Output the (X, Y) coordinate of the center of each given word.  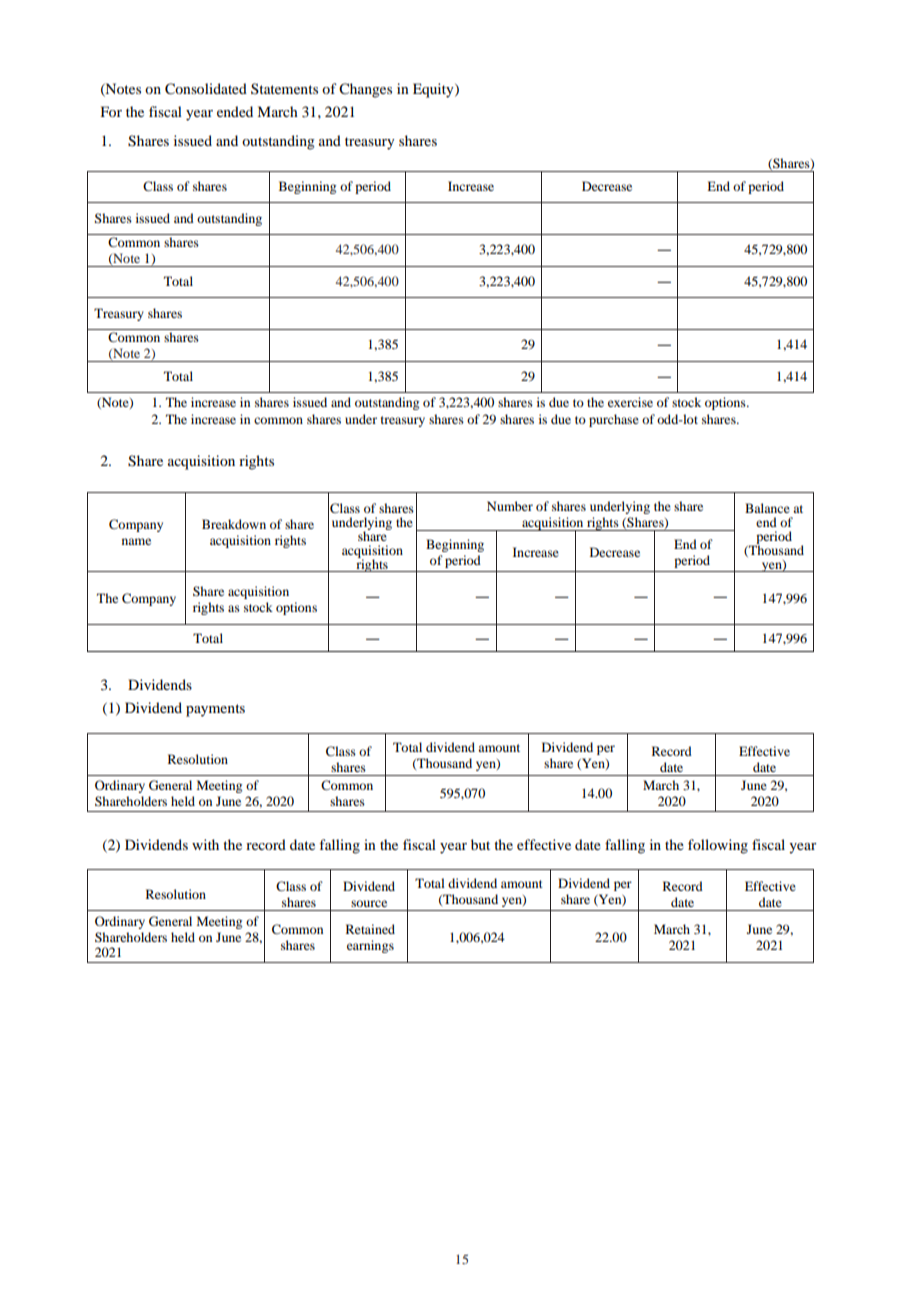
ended (235, 111)
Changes (365, 90)
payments (215, 710)
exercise (630, 402)
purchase (614, 420)
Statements (284, 88)
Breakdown (234, 524)
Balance (767, 508)
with (205, 844)
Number (510, 506)
